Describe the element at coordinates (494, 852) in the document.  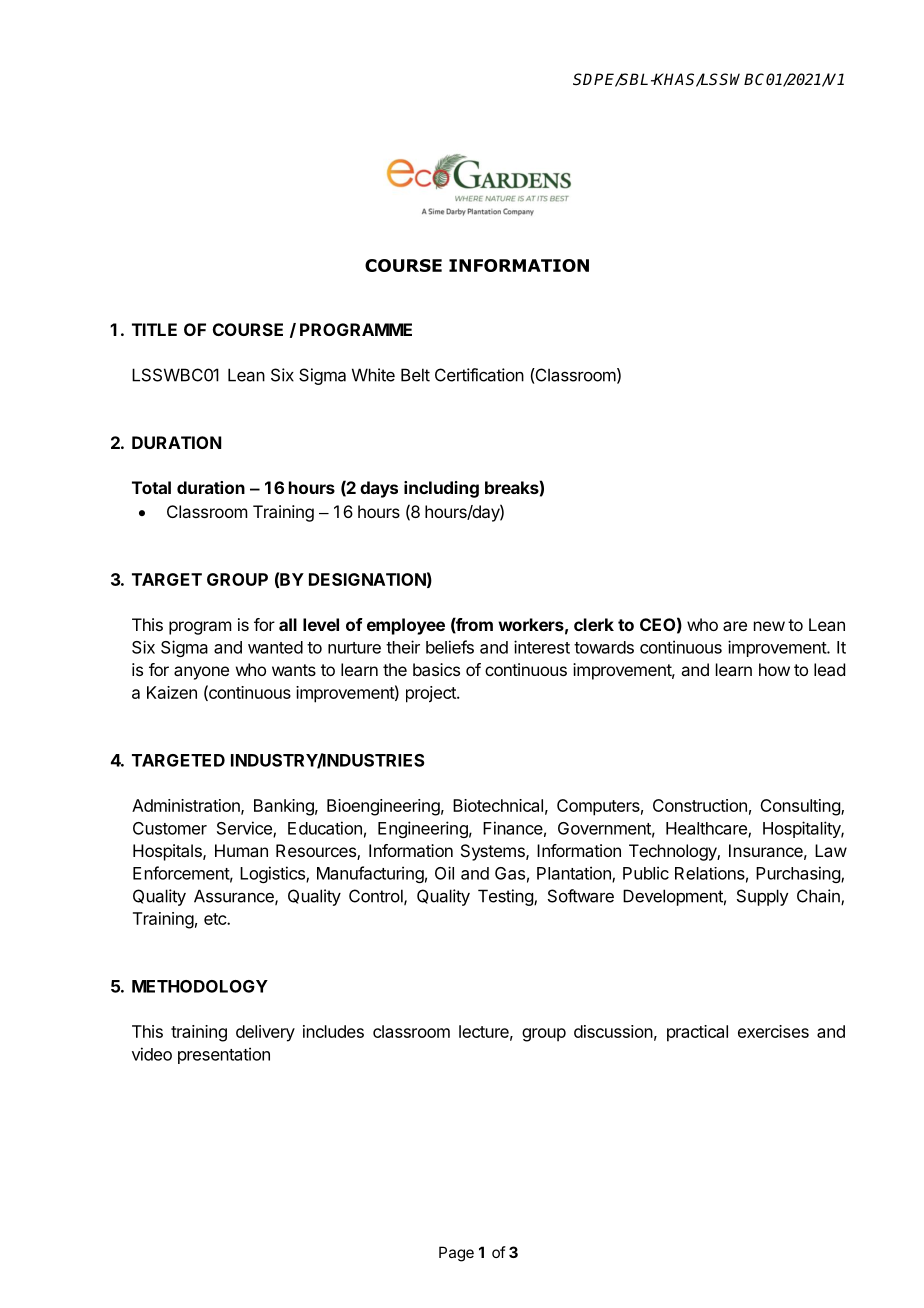
I see `Systems` at that location.
